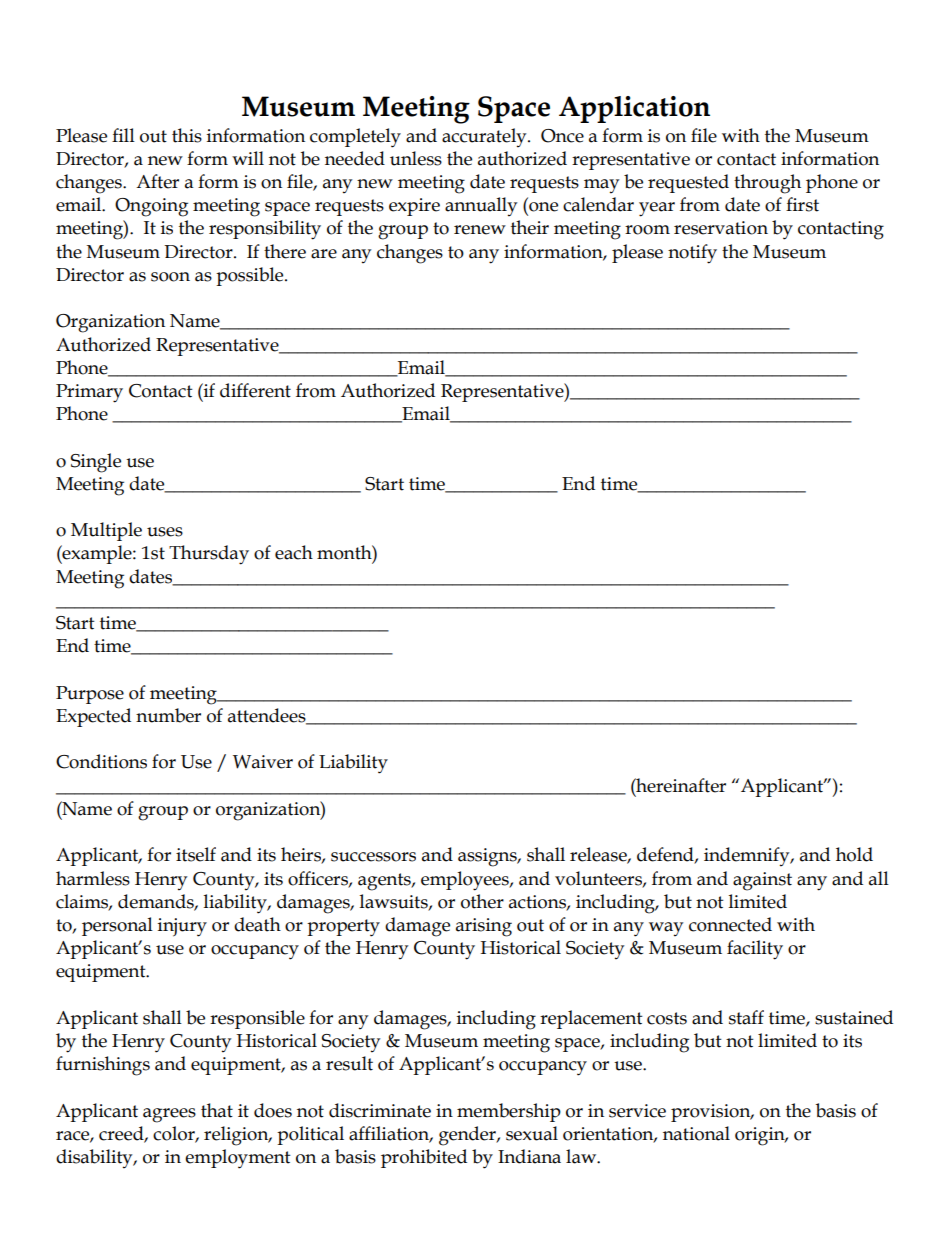 The height and width of the image is (1233, 952). I want to click on this, so click(187, 135).
